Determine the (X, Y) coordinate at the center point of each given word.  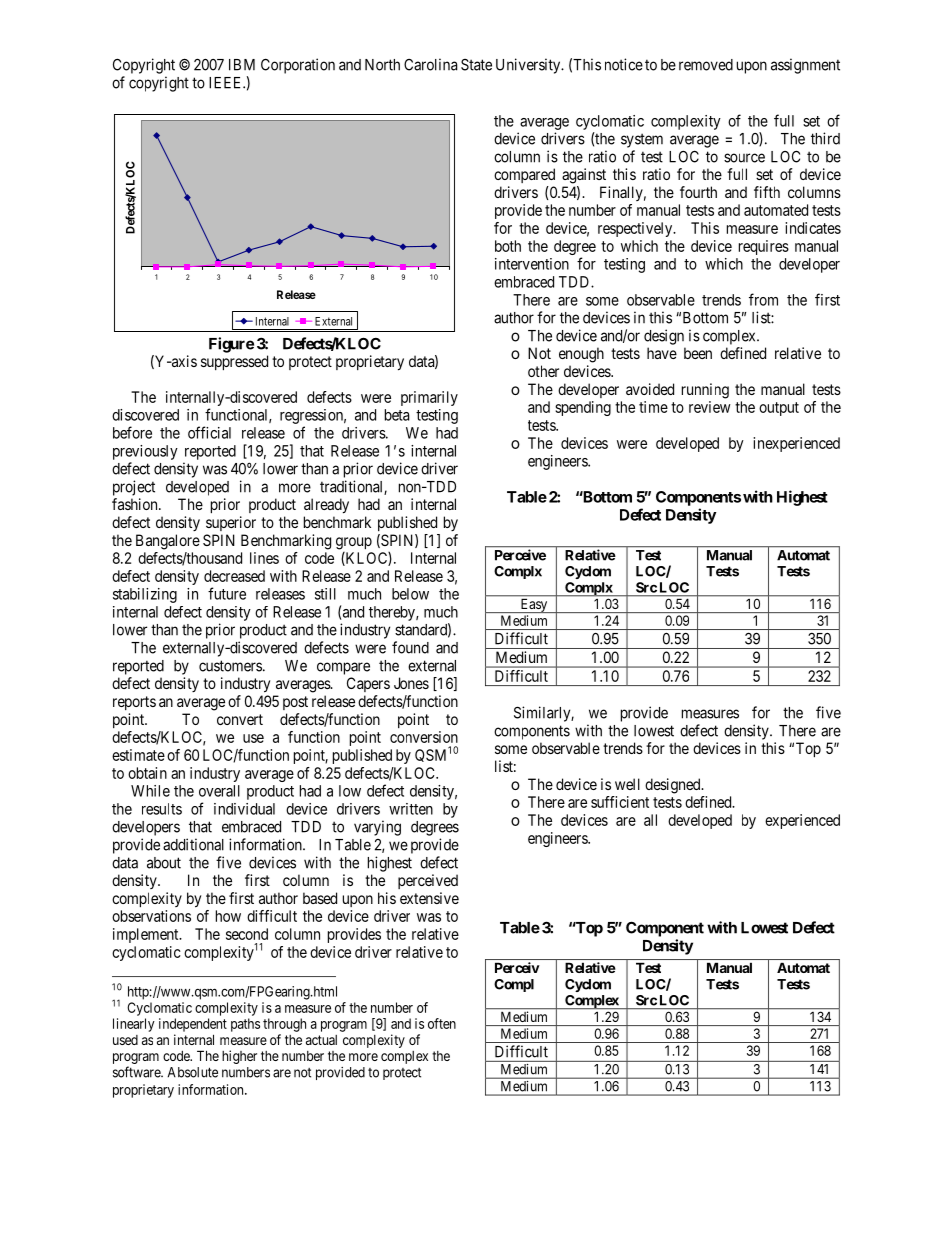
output (779, 409)
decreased (234, 576)
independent (193, 1025)
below (410, 594)
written (411, 809)
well (627, 784)
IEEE (226, 83)
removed (706, 65)
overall (219, 791)
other (543, 371)
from (763, 299)
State (476, 65)
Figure (231, 345)
